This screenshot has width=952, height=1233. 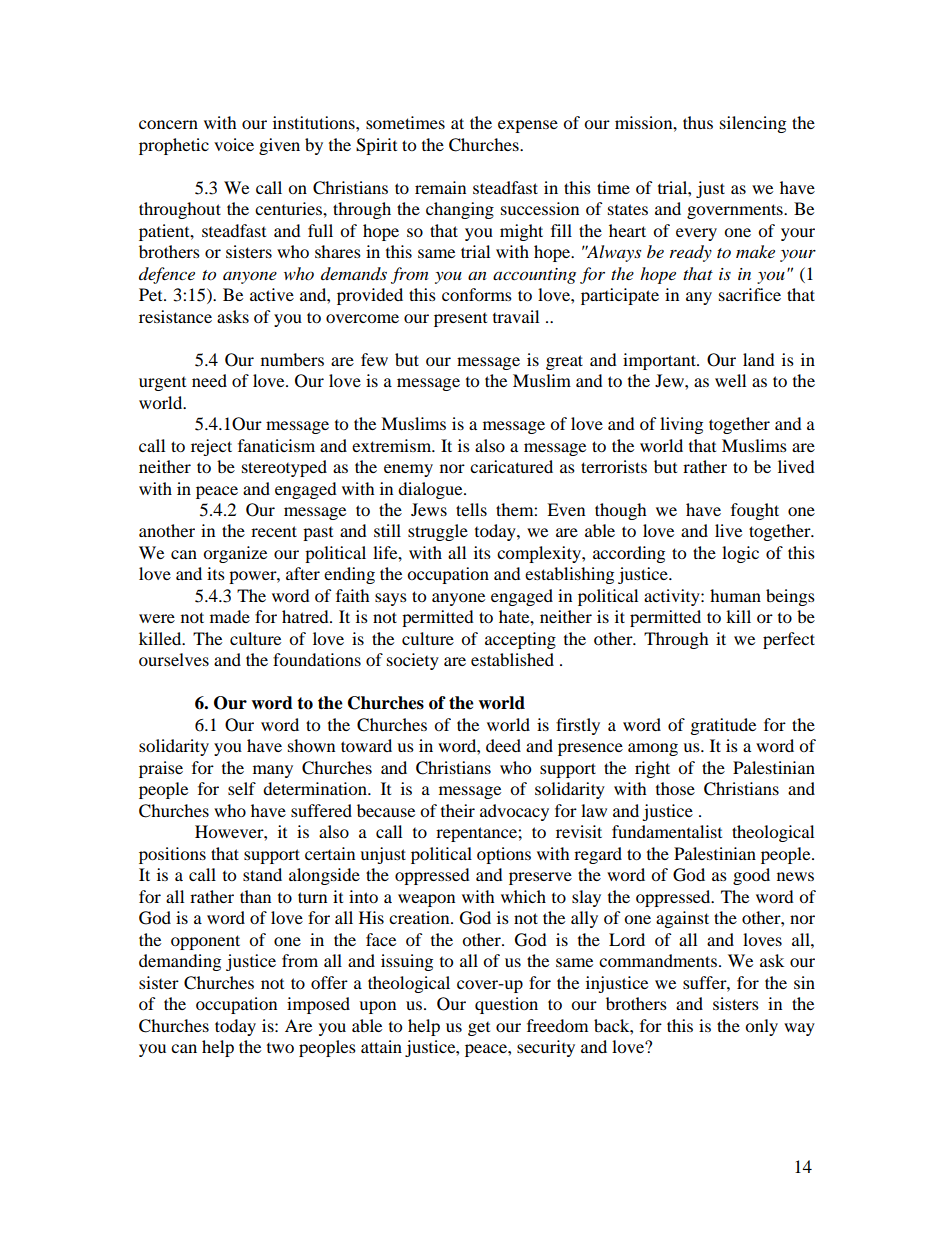 What do you see at coordinates (540, 554) in the screenshot?
I see `complexity` at bounding box center [540, 554].
